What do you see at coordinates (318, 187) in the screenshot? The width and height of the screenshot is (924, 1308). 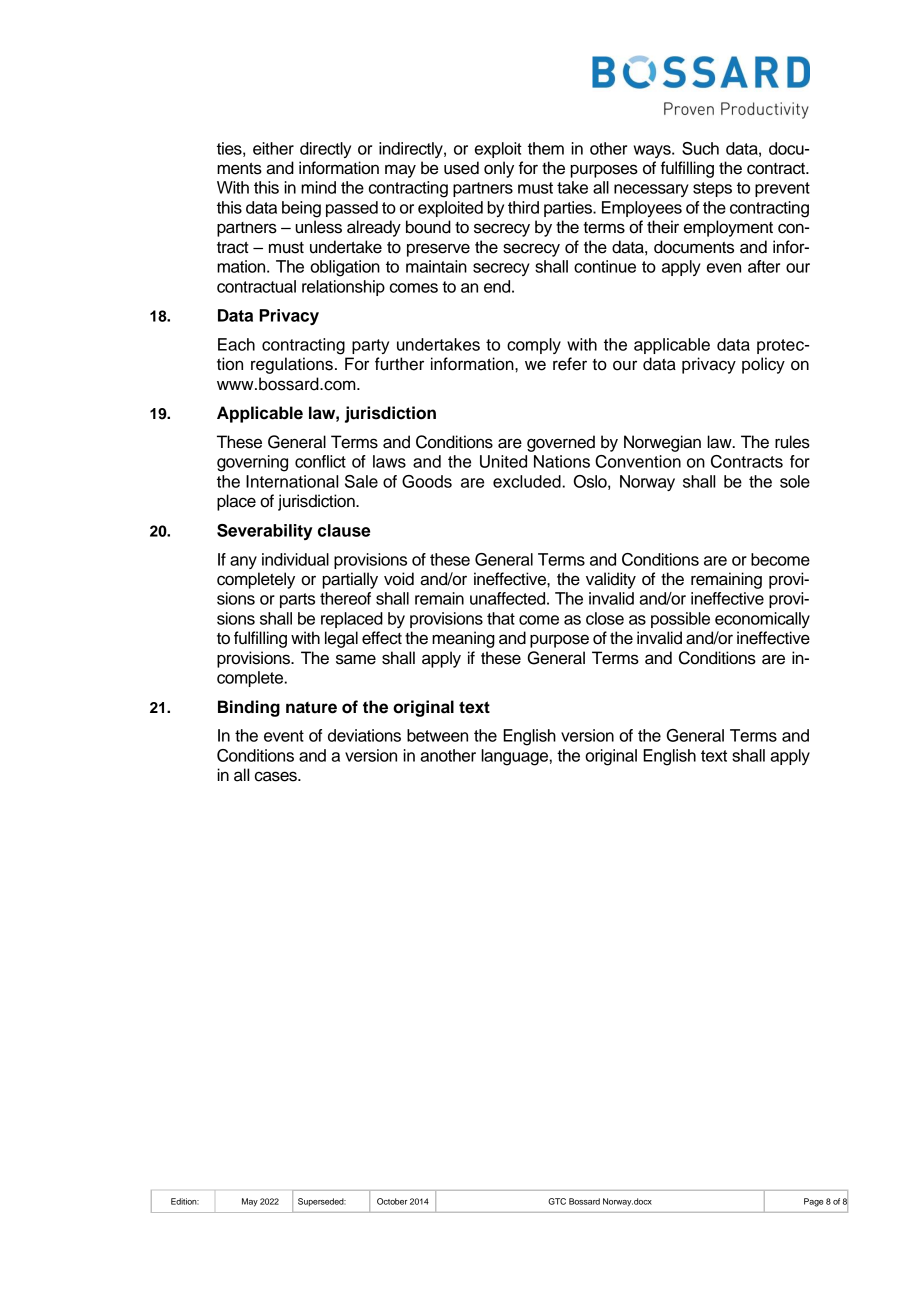 I see `mind` at bounding box center [318, 187].
